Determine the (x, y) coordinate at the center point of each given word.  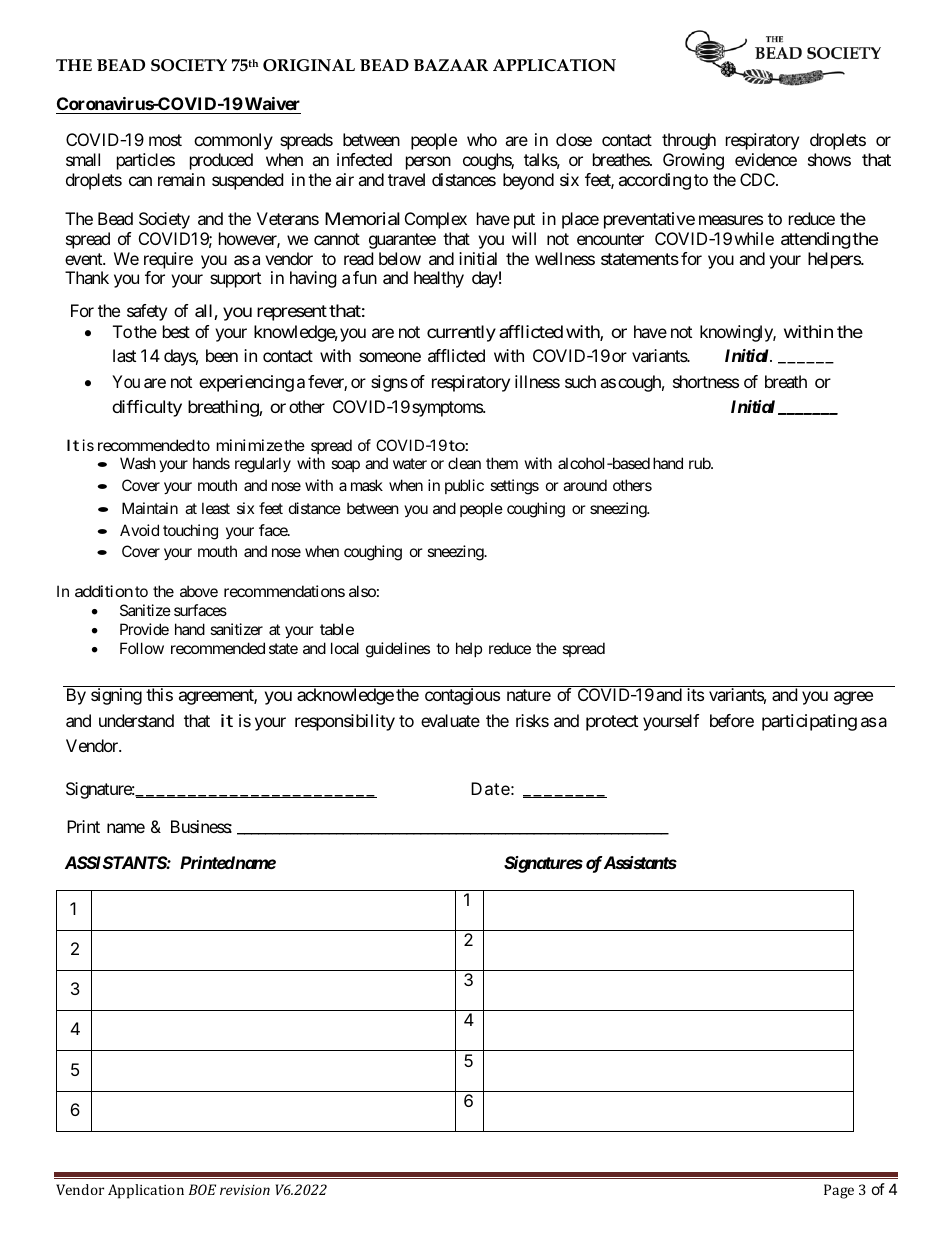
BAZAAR (451, 65)
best (176, 331)
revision (245, 1189)
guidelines (398, 650)
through (689, 141)
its (695, 694)
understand (136, 720)
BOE (202, 1189)
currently (461, 333)
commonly (233, 141)
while (754, 238)
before (732, 720)
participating (809, 722)
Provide (144, 629)
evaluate (450, 720)
